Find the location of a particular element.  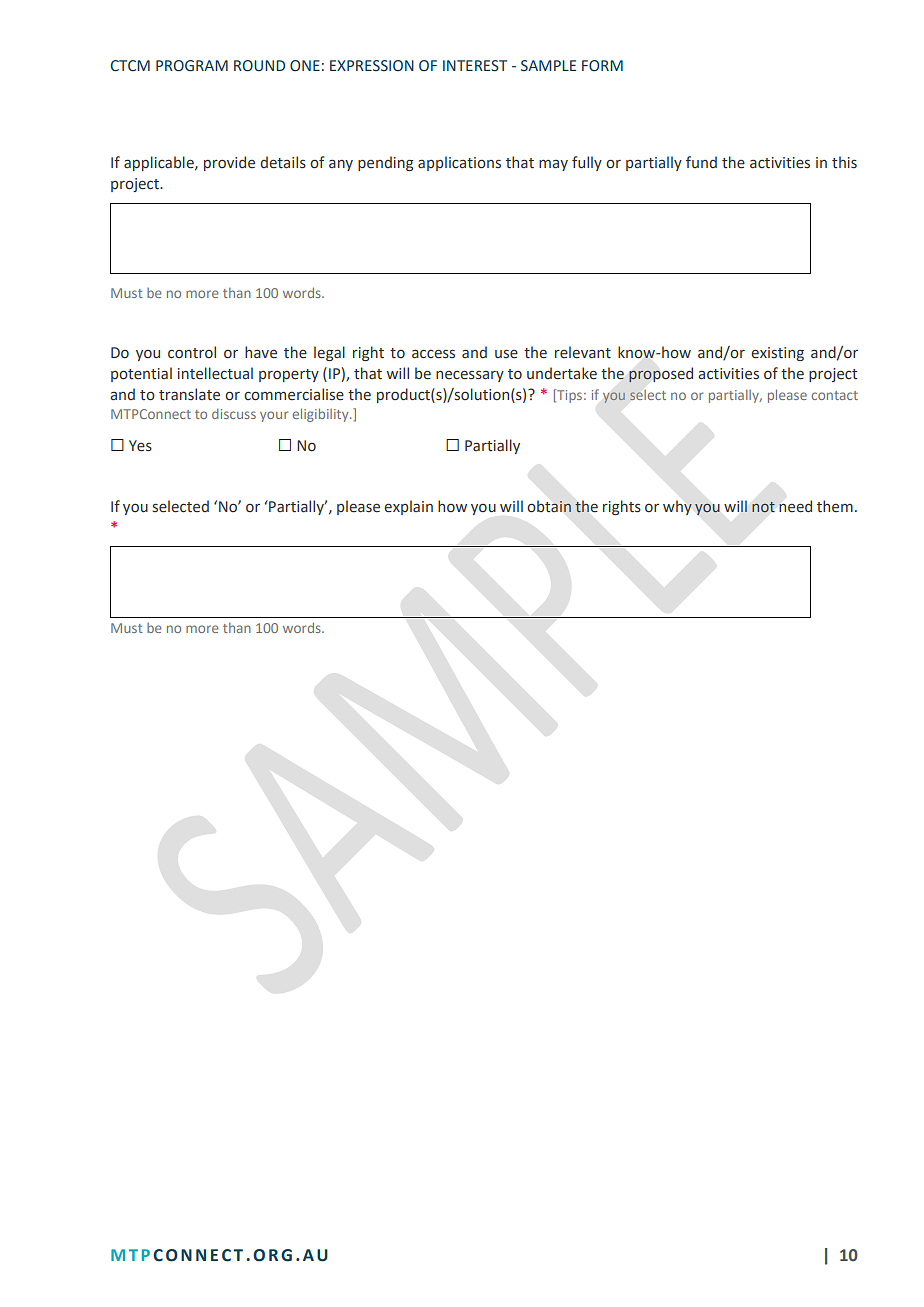

PROGRAM is located at coordinates (192, 66).
